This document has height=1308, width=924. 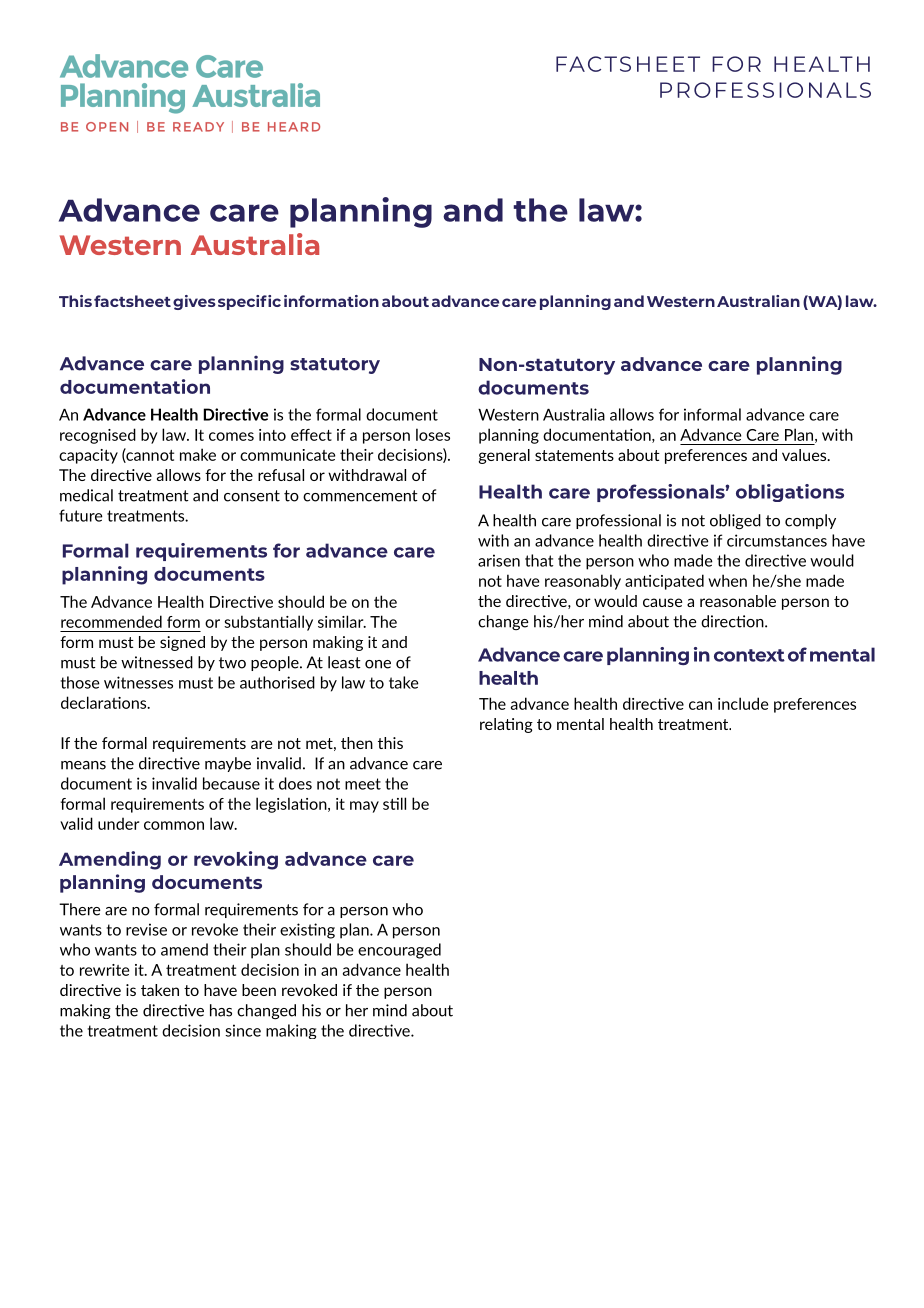 I want to click on has, so click(x=221, y=1010).
